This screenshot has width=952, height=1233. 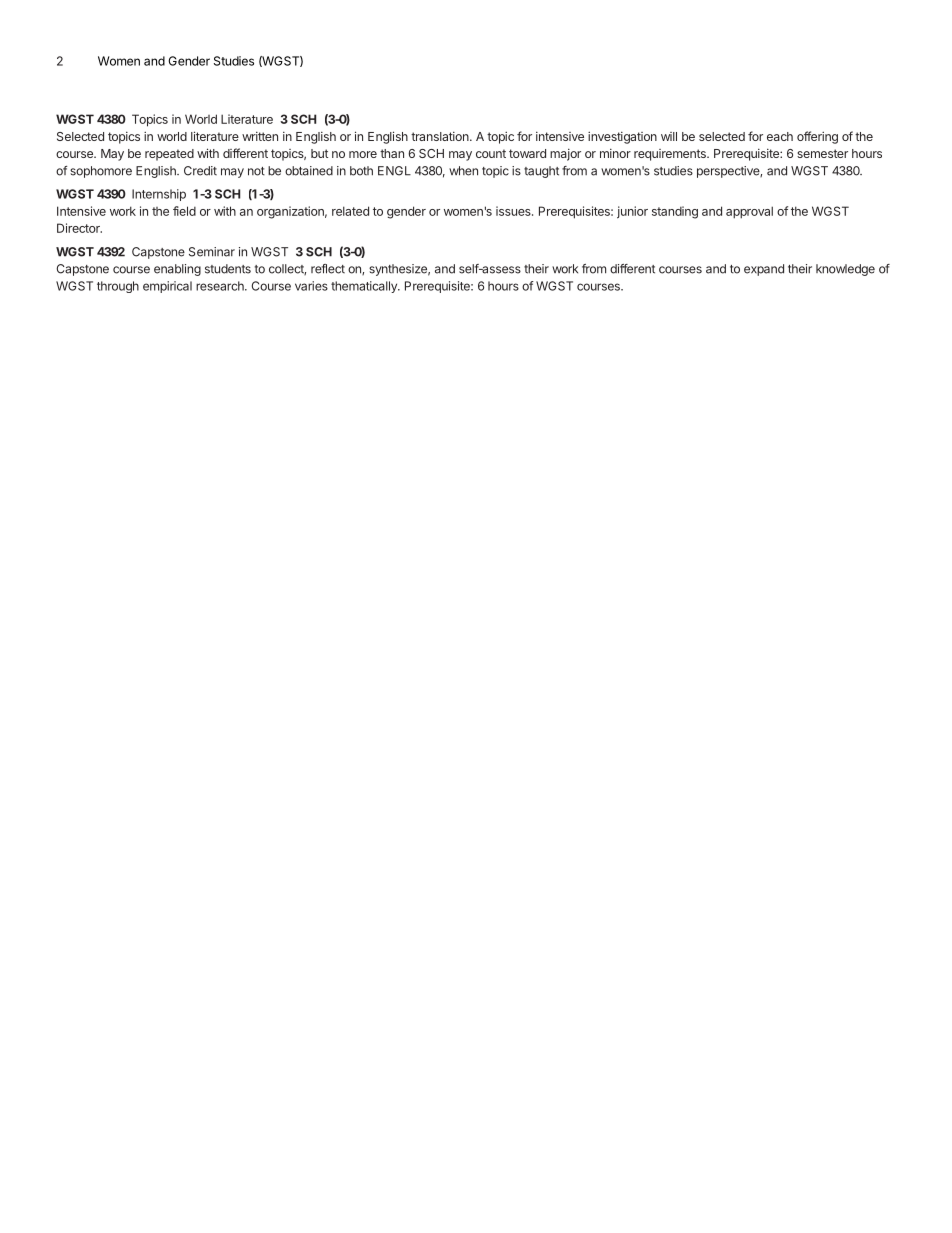 I want to click on issues, so click(x=514, y=211).
